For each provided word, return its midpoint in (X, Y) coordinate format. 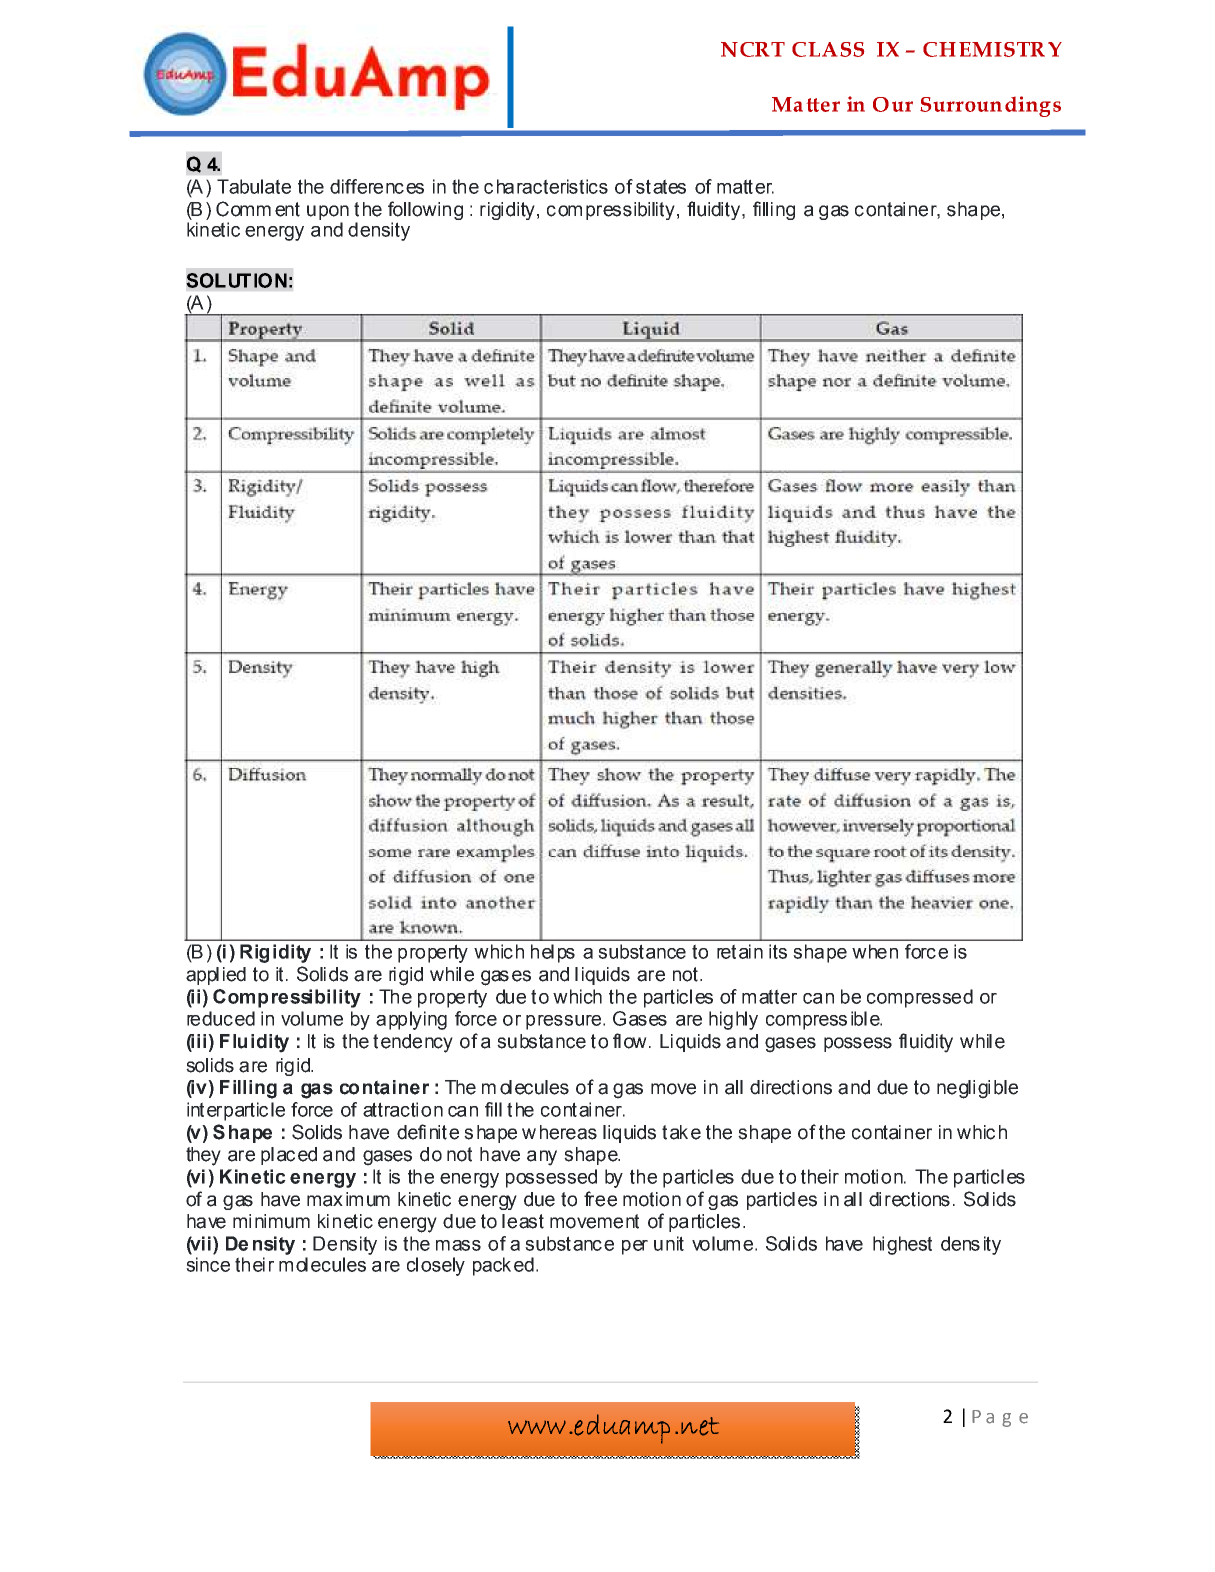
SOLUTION (236, 280)
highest (902, 1245)
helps (553, 953)
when (875, 951)
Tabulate (254, 186)
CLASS (828, 49)
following (425, 210)
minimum (271, 1221)
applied (216, 976)
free (600, 1199)
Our (893, 104)
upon (328, 212)
